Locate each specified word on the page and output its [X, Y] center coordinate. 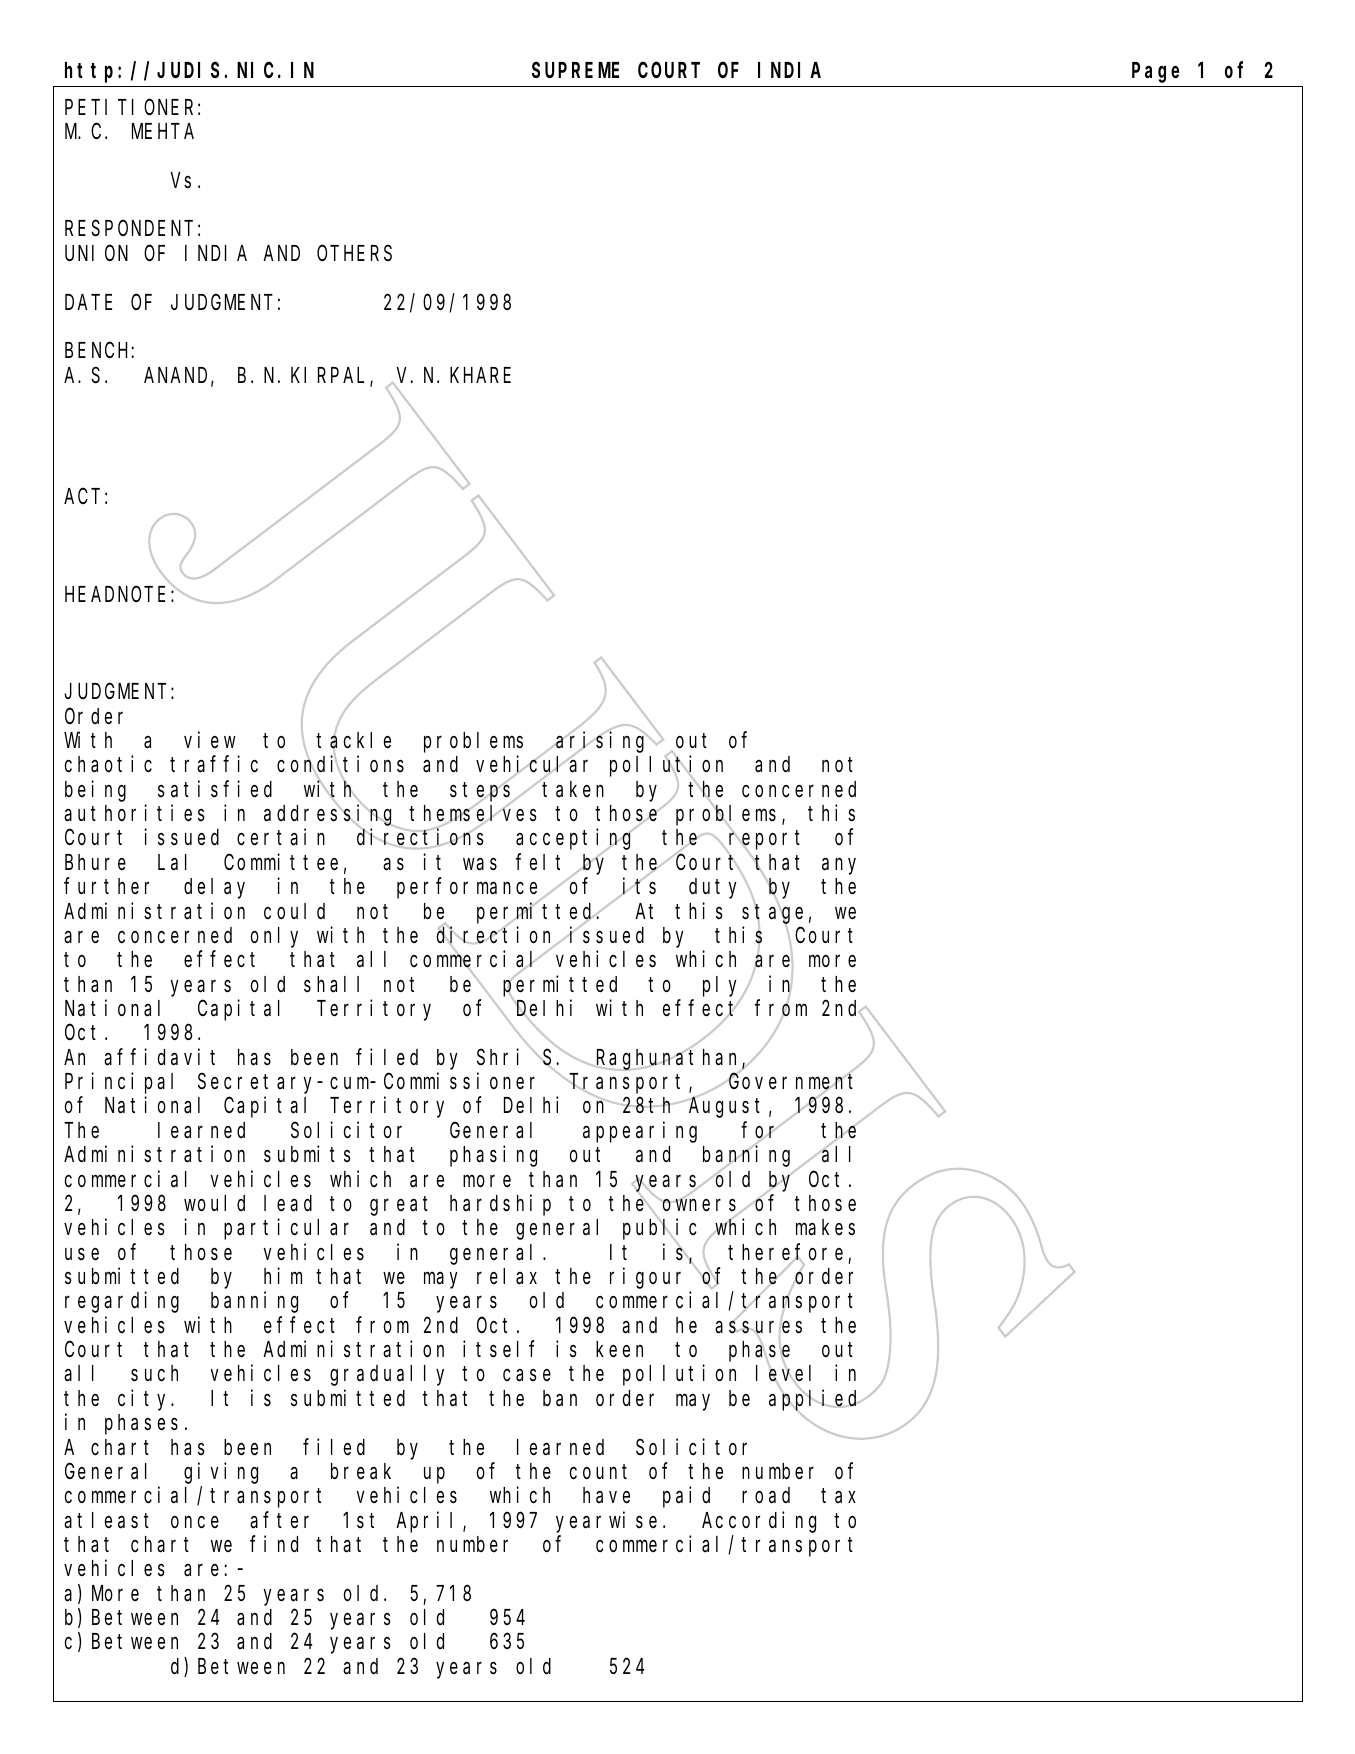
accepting [575, 840]
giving [221, 1473]
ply [723, 987]
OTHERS [354, 254]
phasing [493, 1156]
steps [483, 792]
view [210, 740]
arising [602, 743]
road [766, 1495]
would [214, 1203]
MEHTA [163, 132]
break [361, 1471]
